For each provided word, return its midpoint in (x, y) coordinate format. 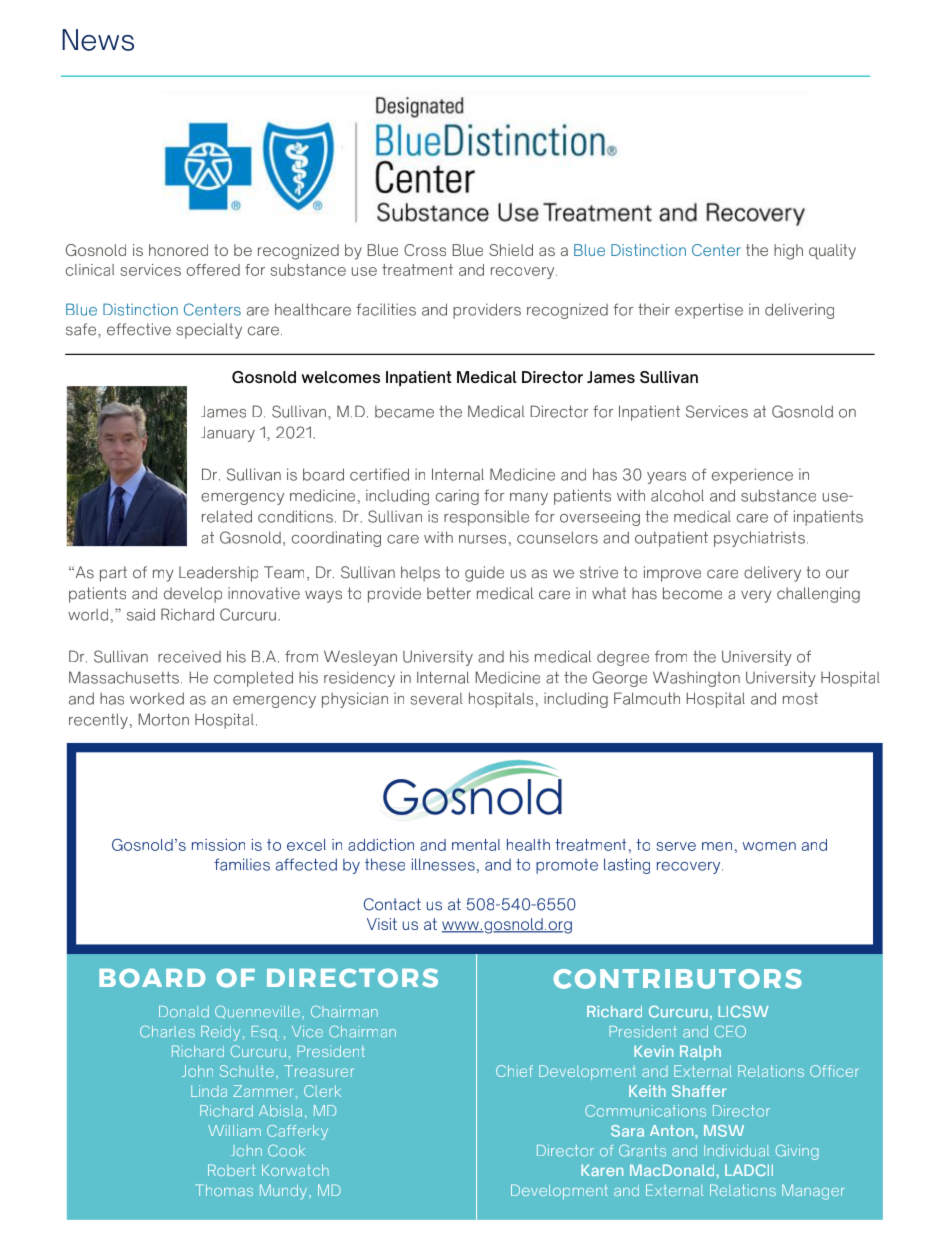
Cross (425, 250)
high (788, 252)
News (98, 40)
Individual (736, 1151)
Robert (231, 1170)
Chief (514, 1071)
